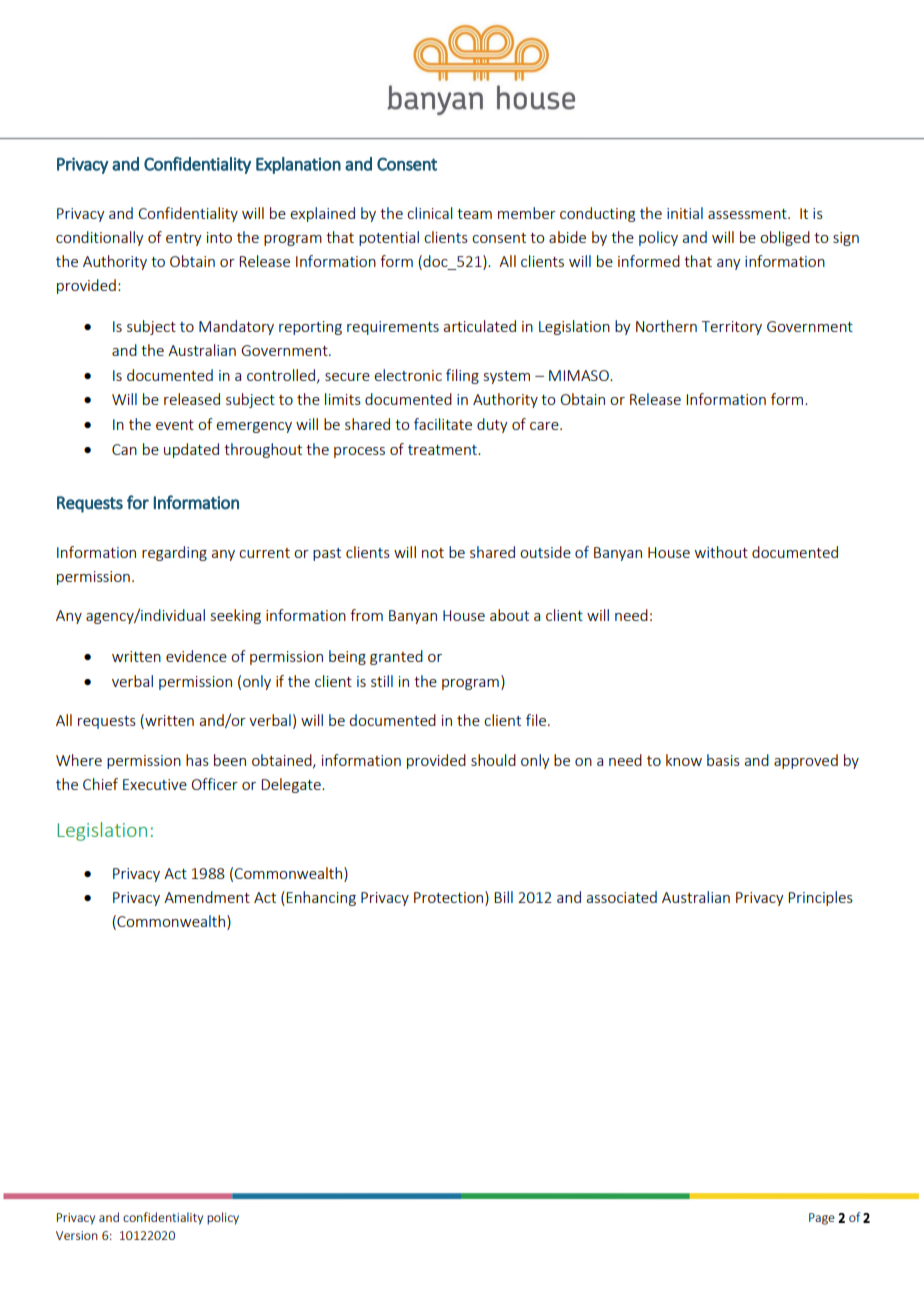  I want to click on treatment, so click(443, 450).
